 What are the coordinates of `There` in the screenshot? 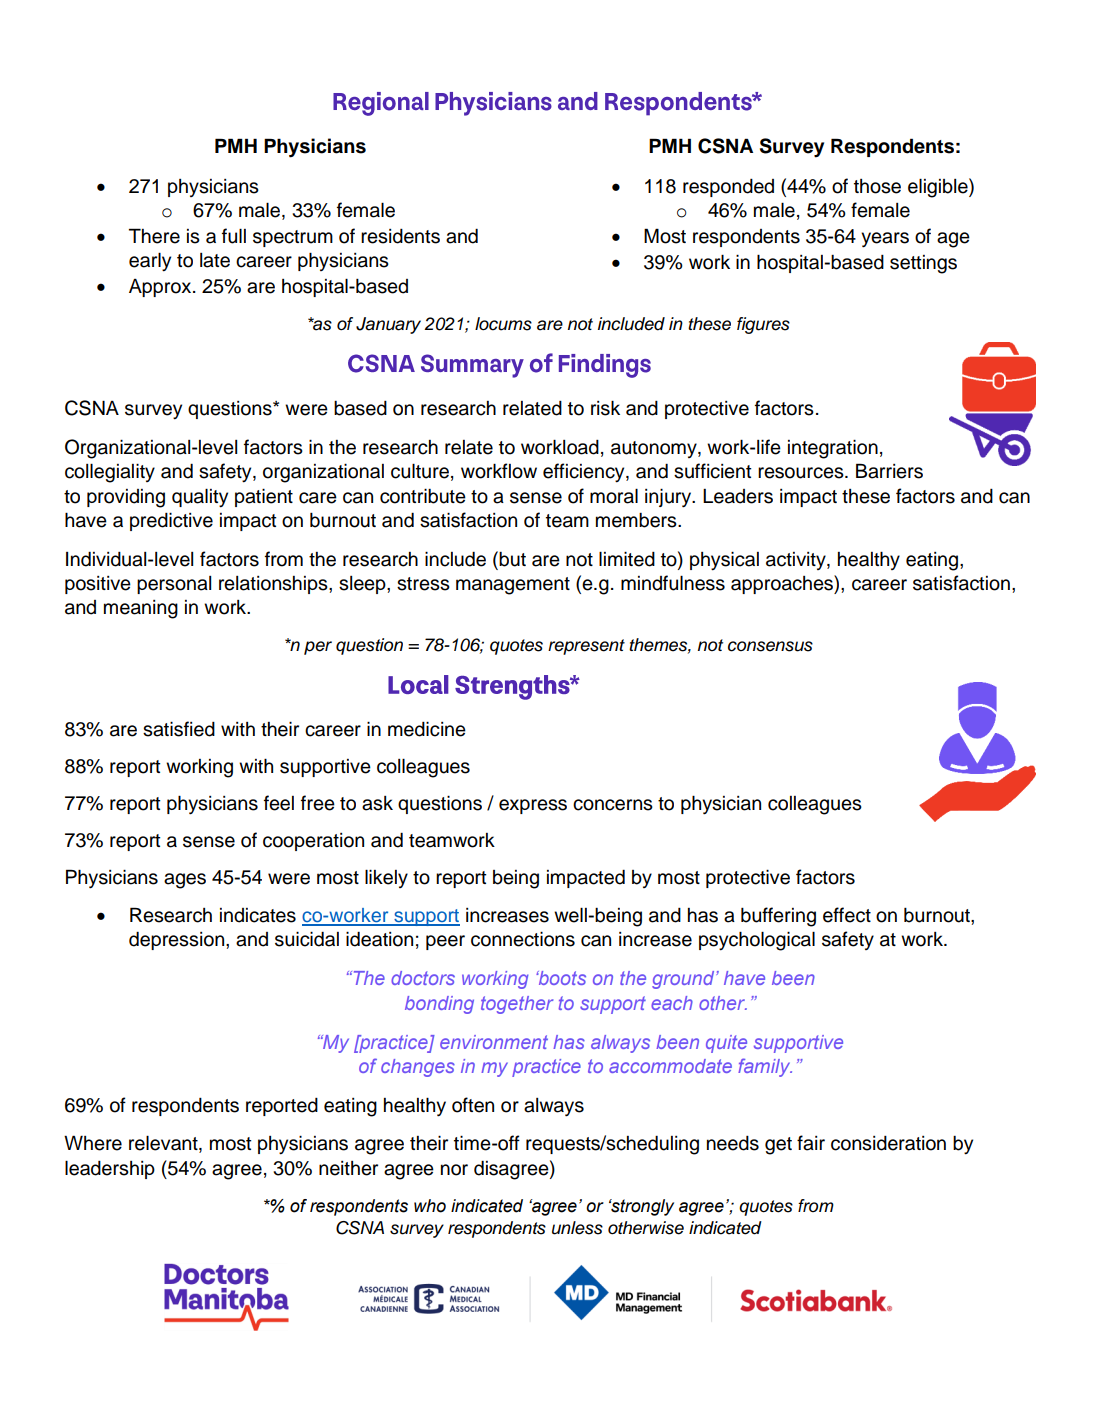 It's located at (154, 236).
